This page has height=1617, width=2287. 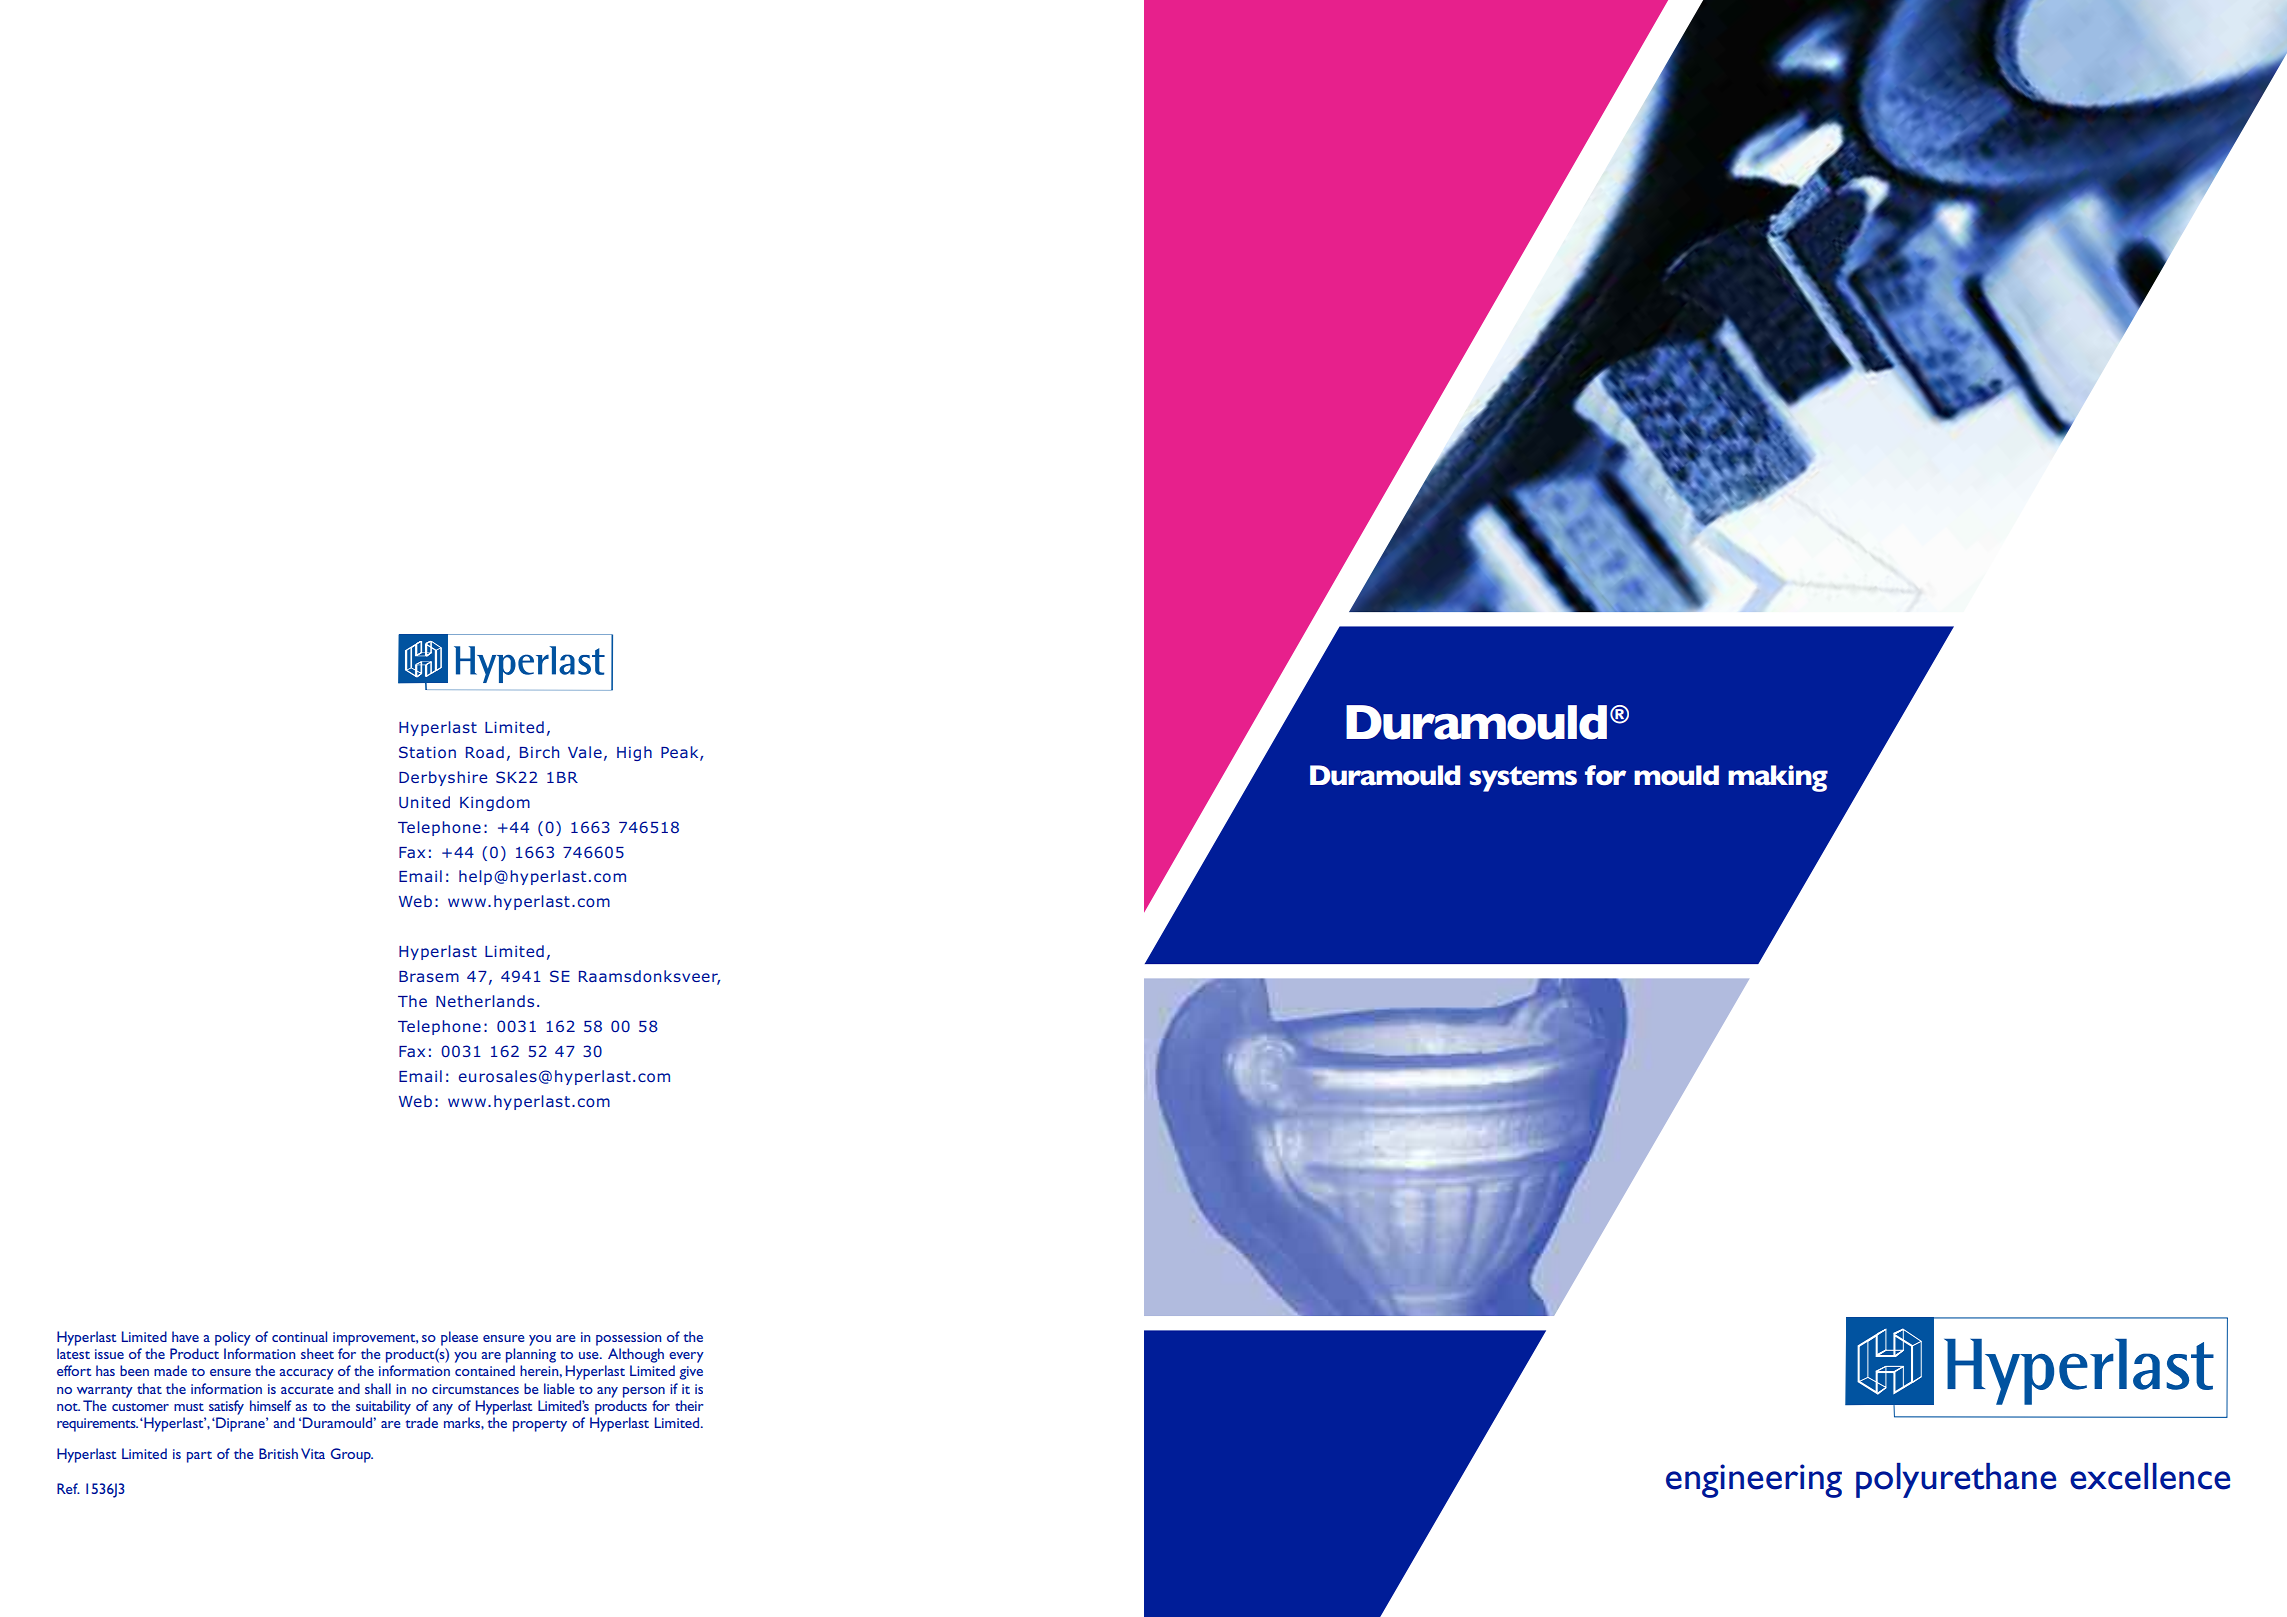 I want to click on Peak, so click(x=681, y=753).
